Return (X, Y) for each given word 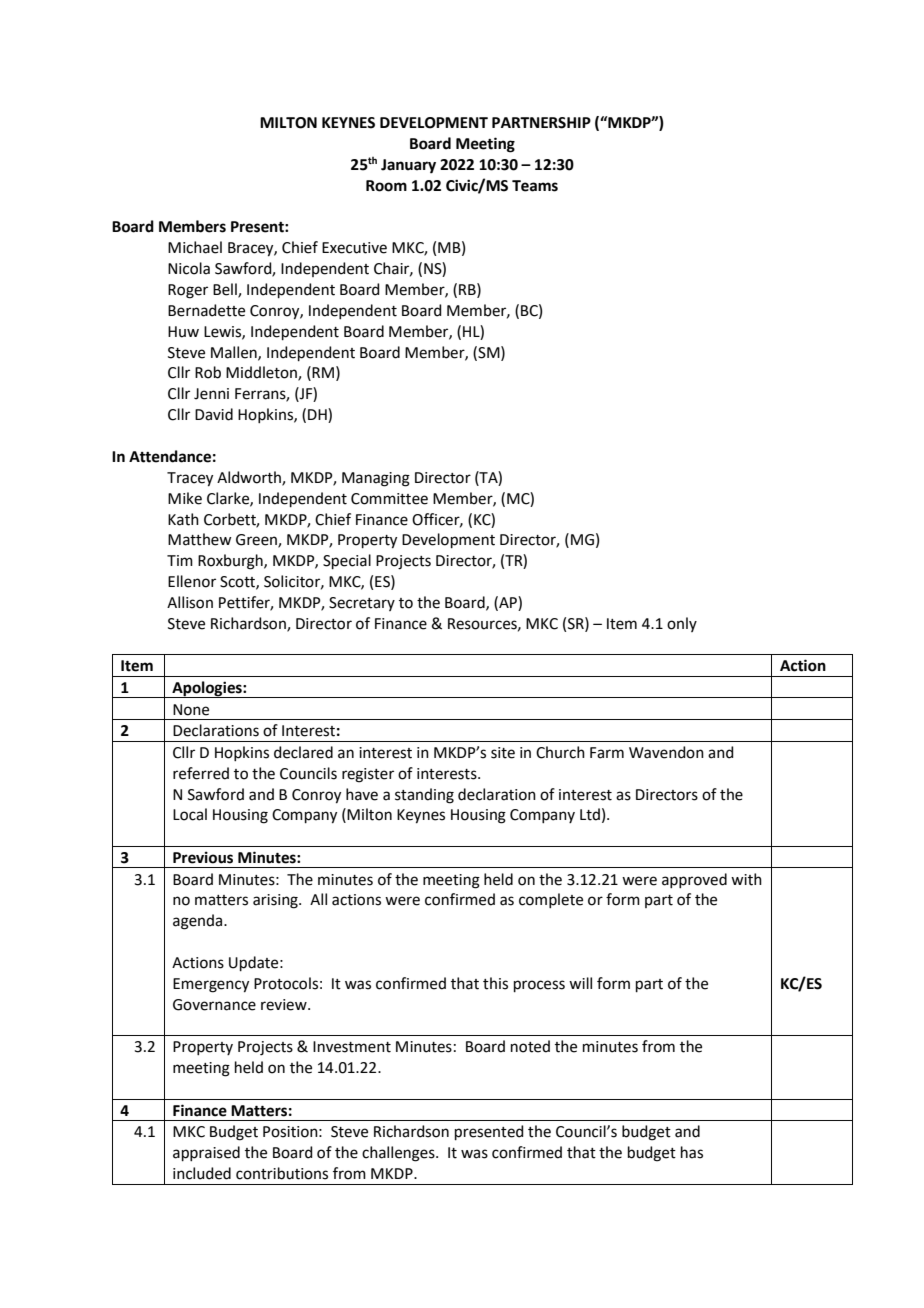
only (682, 624)
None (191, 710)
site (503, 753)
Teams (535, 186)
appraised (206, 1153)
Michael (195, 247)
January (408, 166)
